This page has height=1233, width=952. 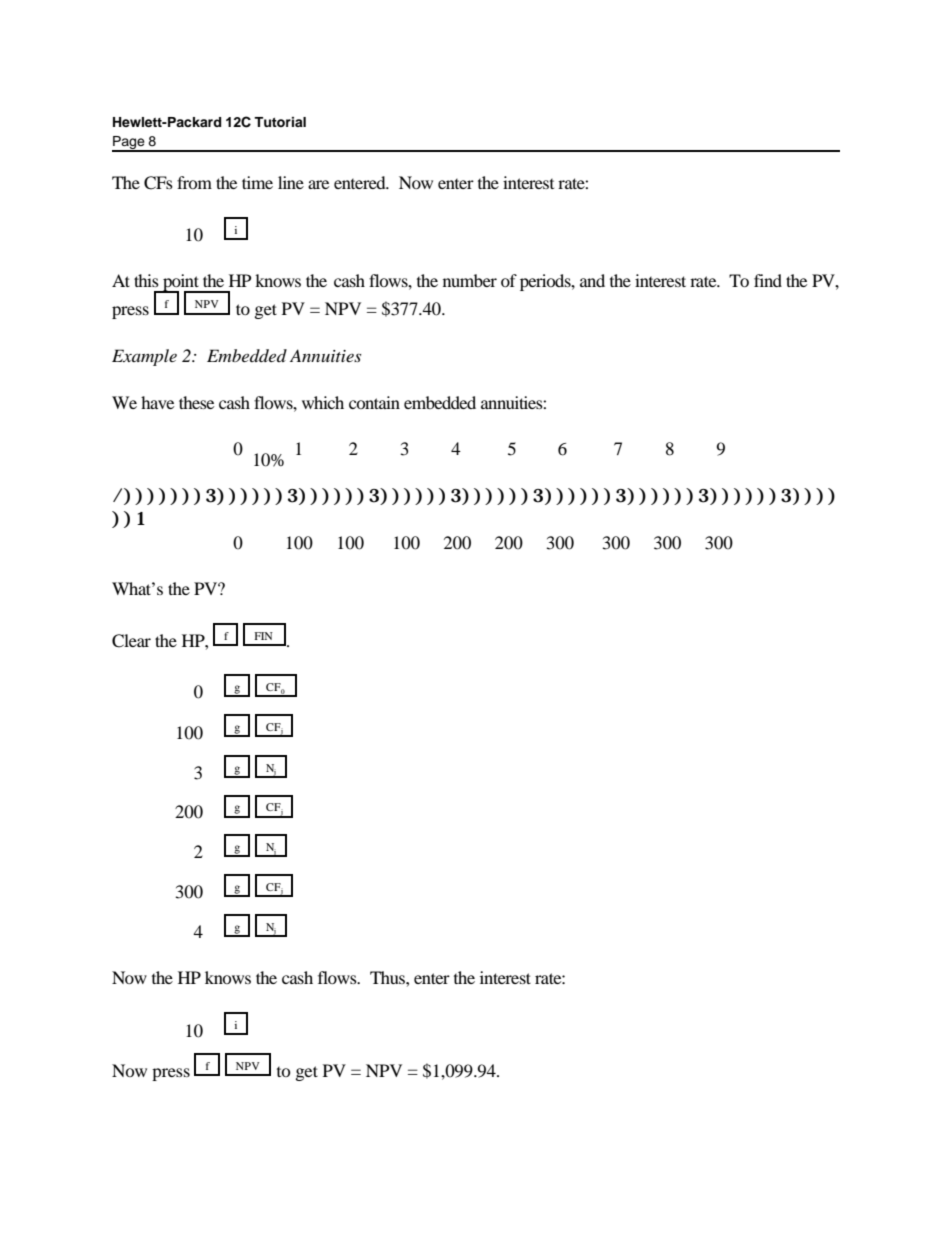 I want to click on and, so click(x=592, y=280).
